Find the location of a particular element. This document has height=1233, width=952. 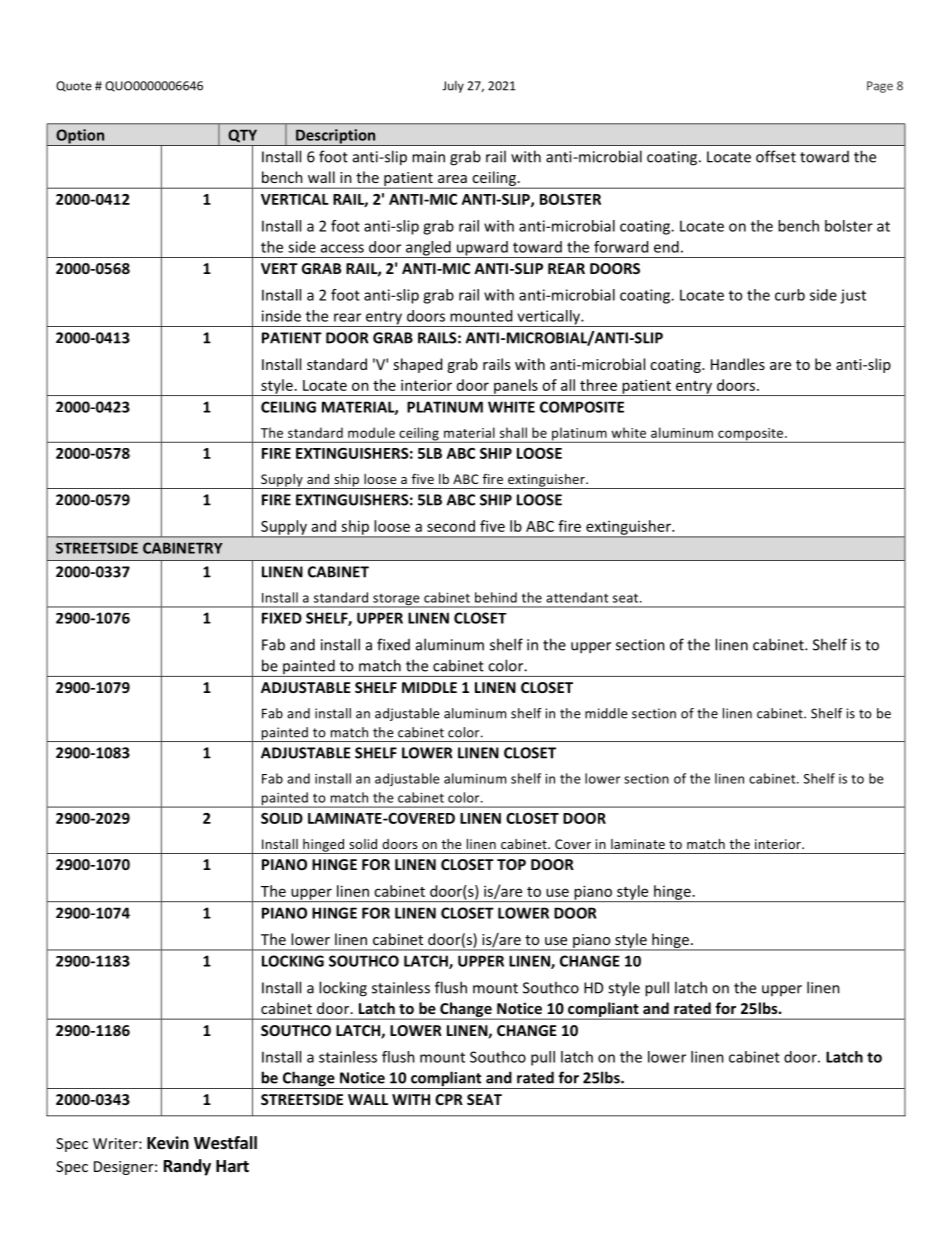

second is located at coordinates (451, 526).
